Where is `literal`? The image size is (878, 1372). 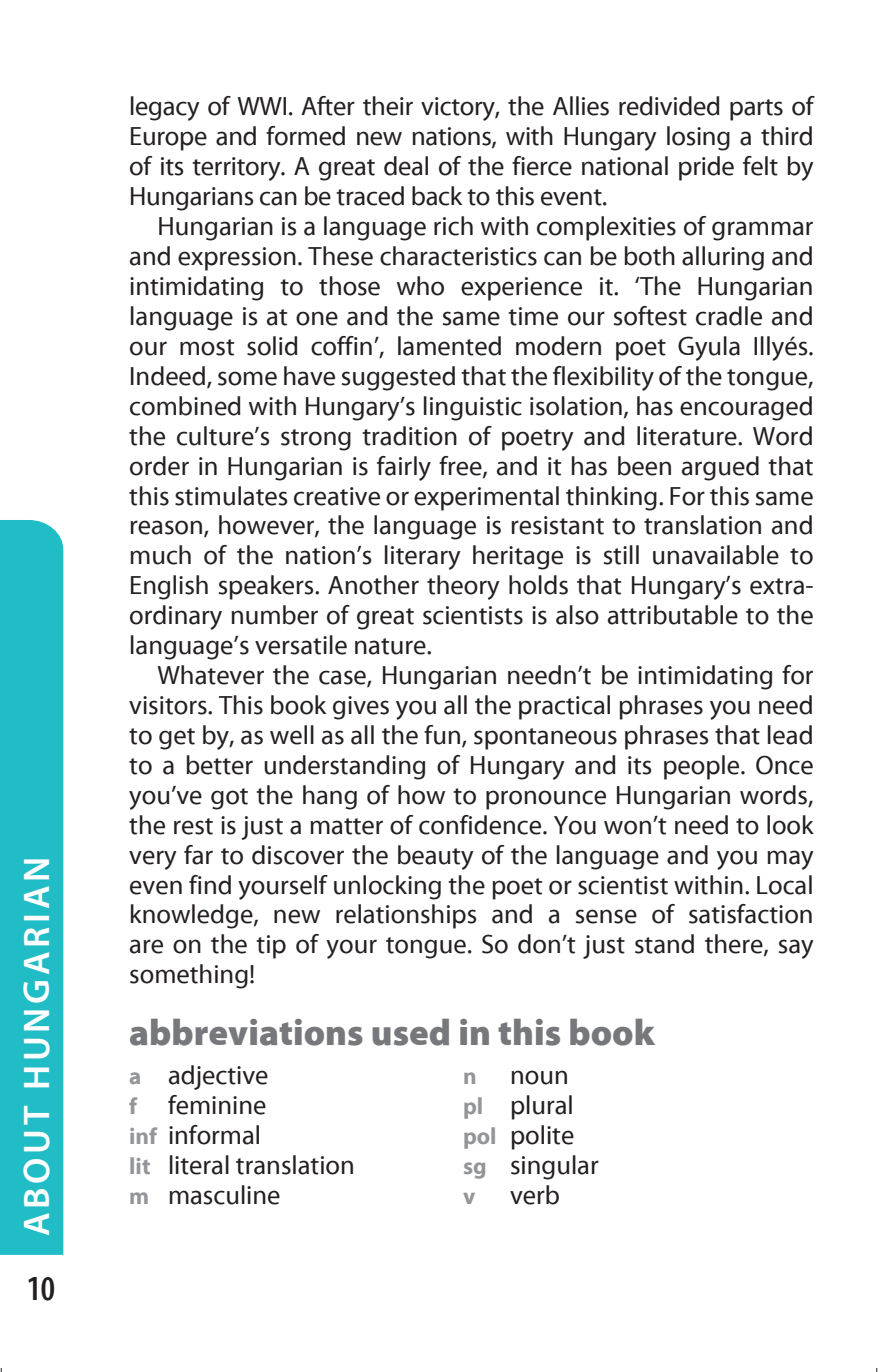
literal is located at coordinates (199, 1165).
